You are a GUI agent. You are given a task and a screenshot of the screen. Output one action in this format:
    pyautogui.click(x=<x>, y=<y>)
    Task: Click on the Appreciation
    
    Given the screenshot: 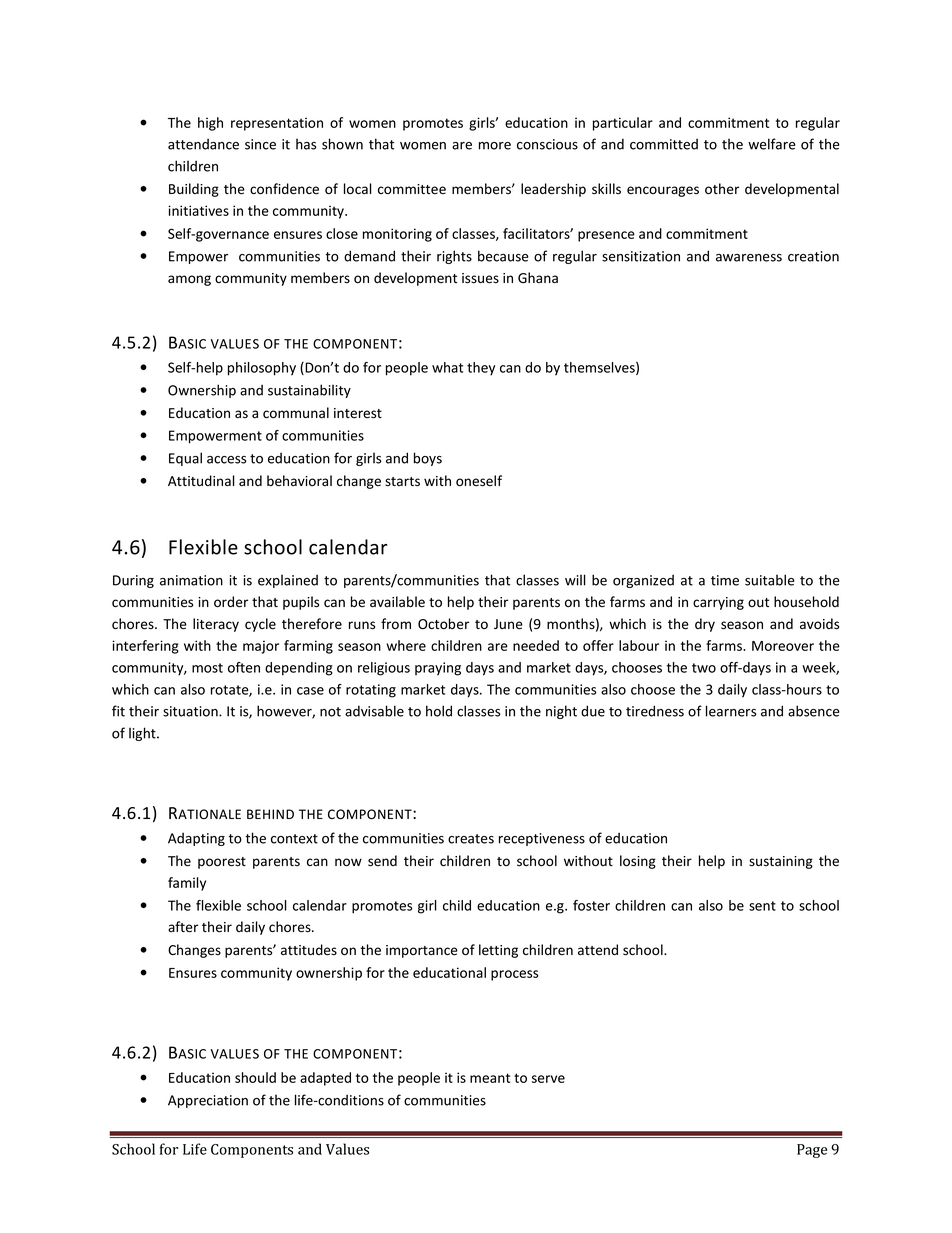 What is the action you would take?
    pyautogui.click(x=208, y=1101)
